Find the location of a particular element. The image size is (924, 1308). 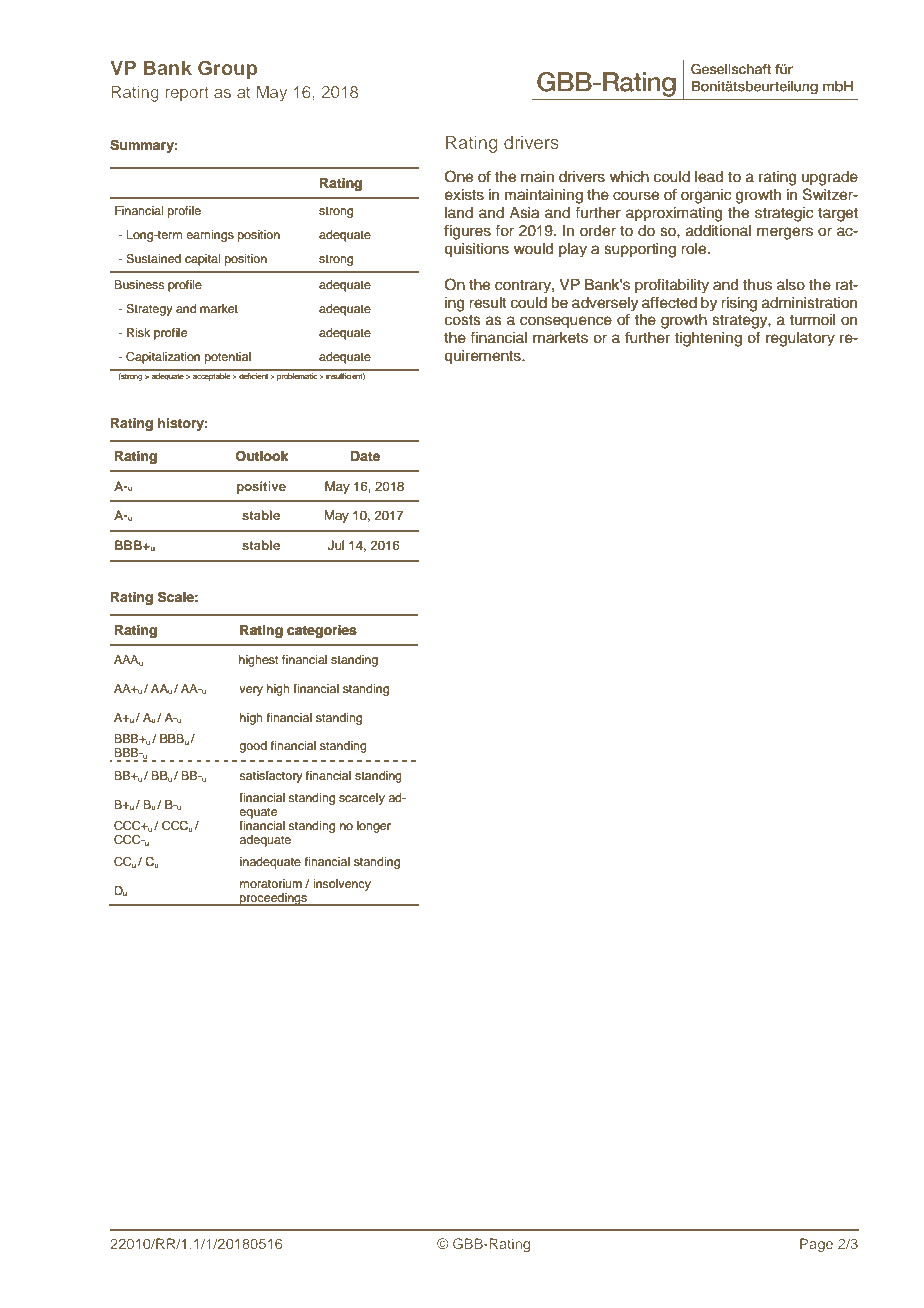

insolvency is located at coordinates (342, 885).
